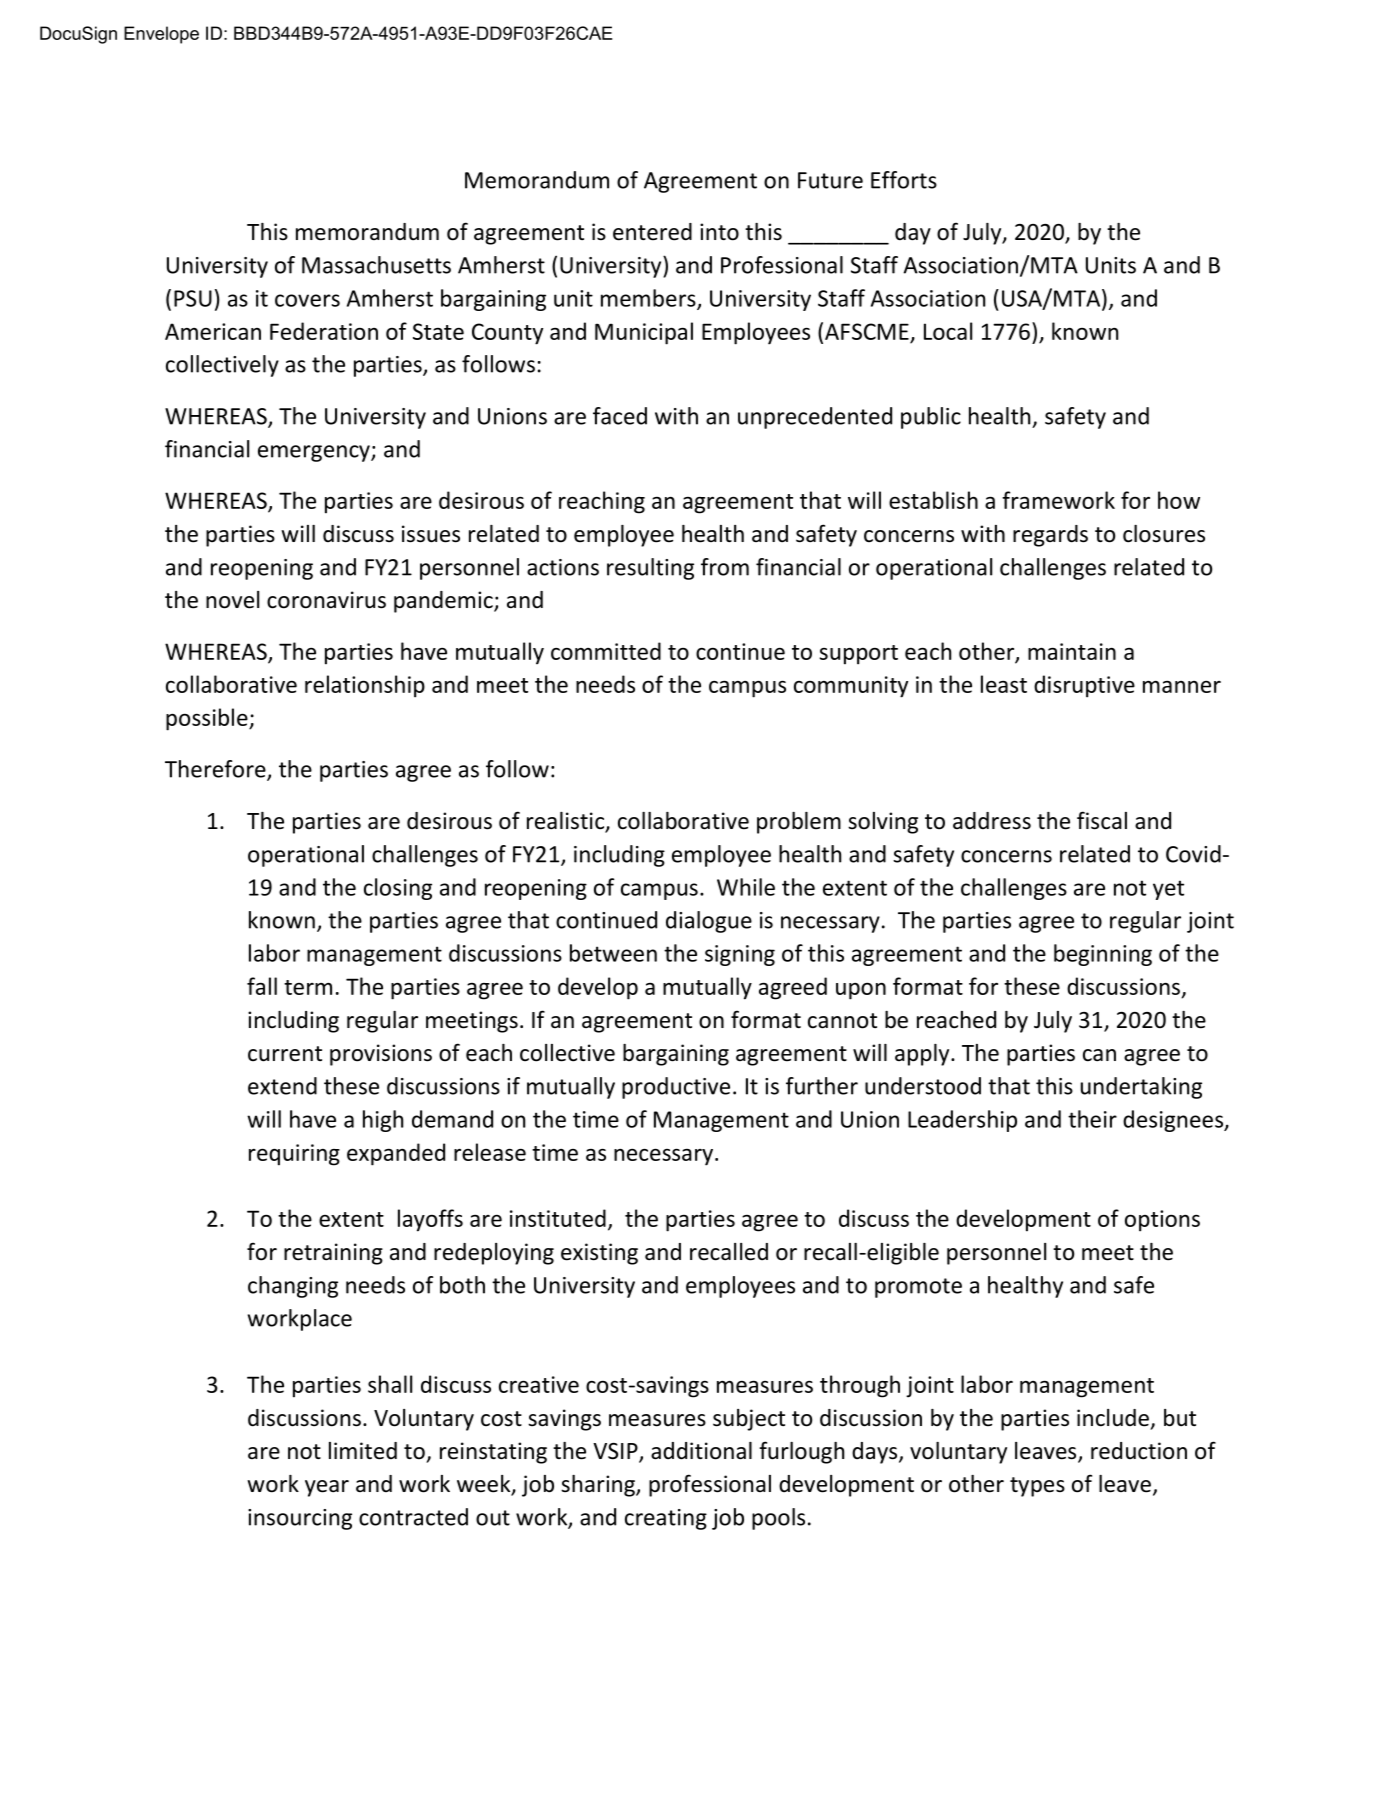 The image size is (1400, 1812). Describe the element at coordinates (1103, 955) in the image. I see `beginning` at that location.
